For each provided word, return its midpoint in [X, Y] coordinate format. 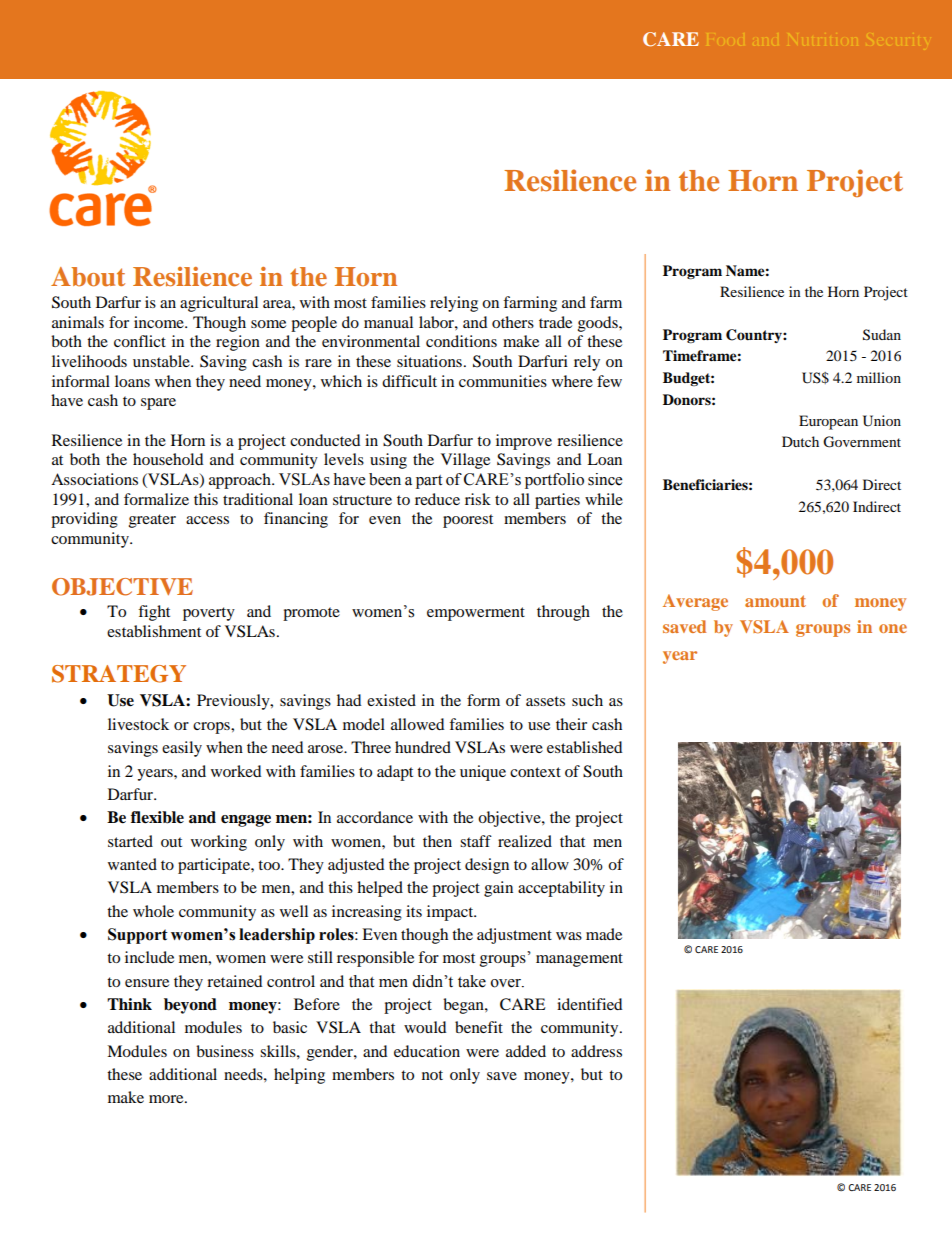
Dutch [800, 441]
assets [545, 701]
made [604, 934]
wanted [132, 864]
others [513, 322]
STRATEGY [119, 674]
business [225, 1051]
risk [478, 499]
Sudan [882, 335]
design [487, 866]
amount [775, 601]
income [160, 322]
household [168, 459]
